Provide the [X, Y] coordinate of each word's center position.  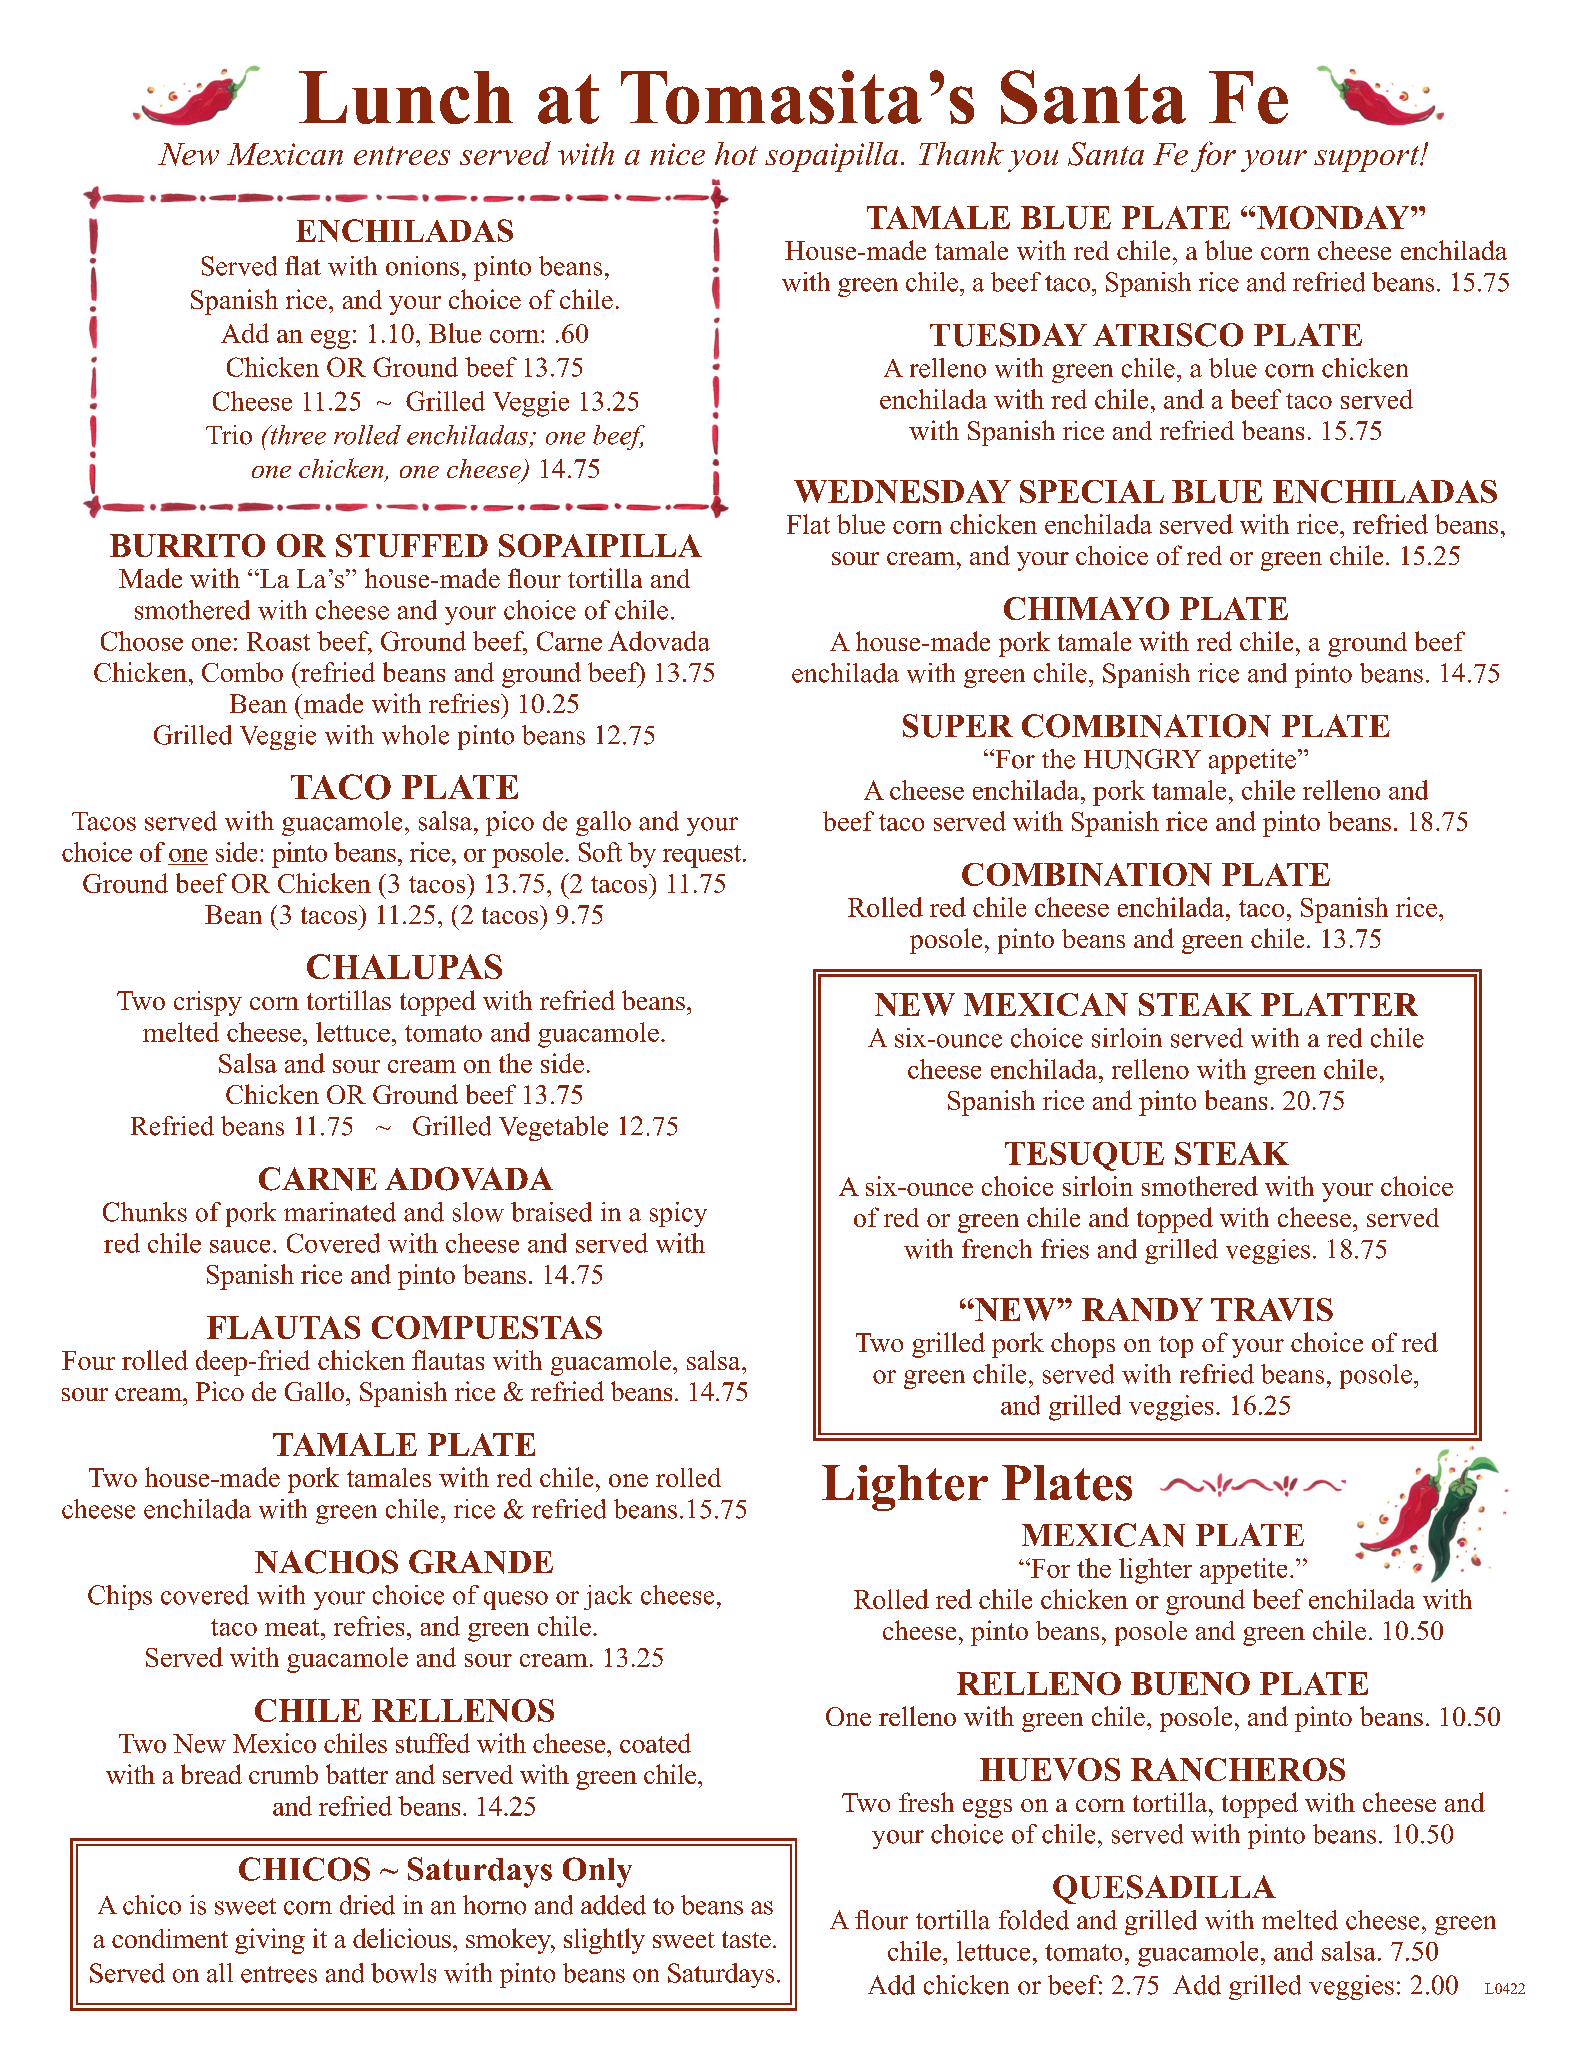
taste [746, 1939]
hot [736, 153]
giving [270, 1941]
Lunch [406, 97]
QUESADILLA [1164, 1889]
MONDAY [1334, 217]
